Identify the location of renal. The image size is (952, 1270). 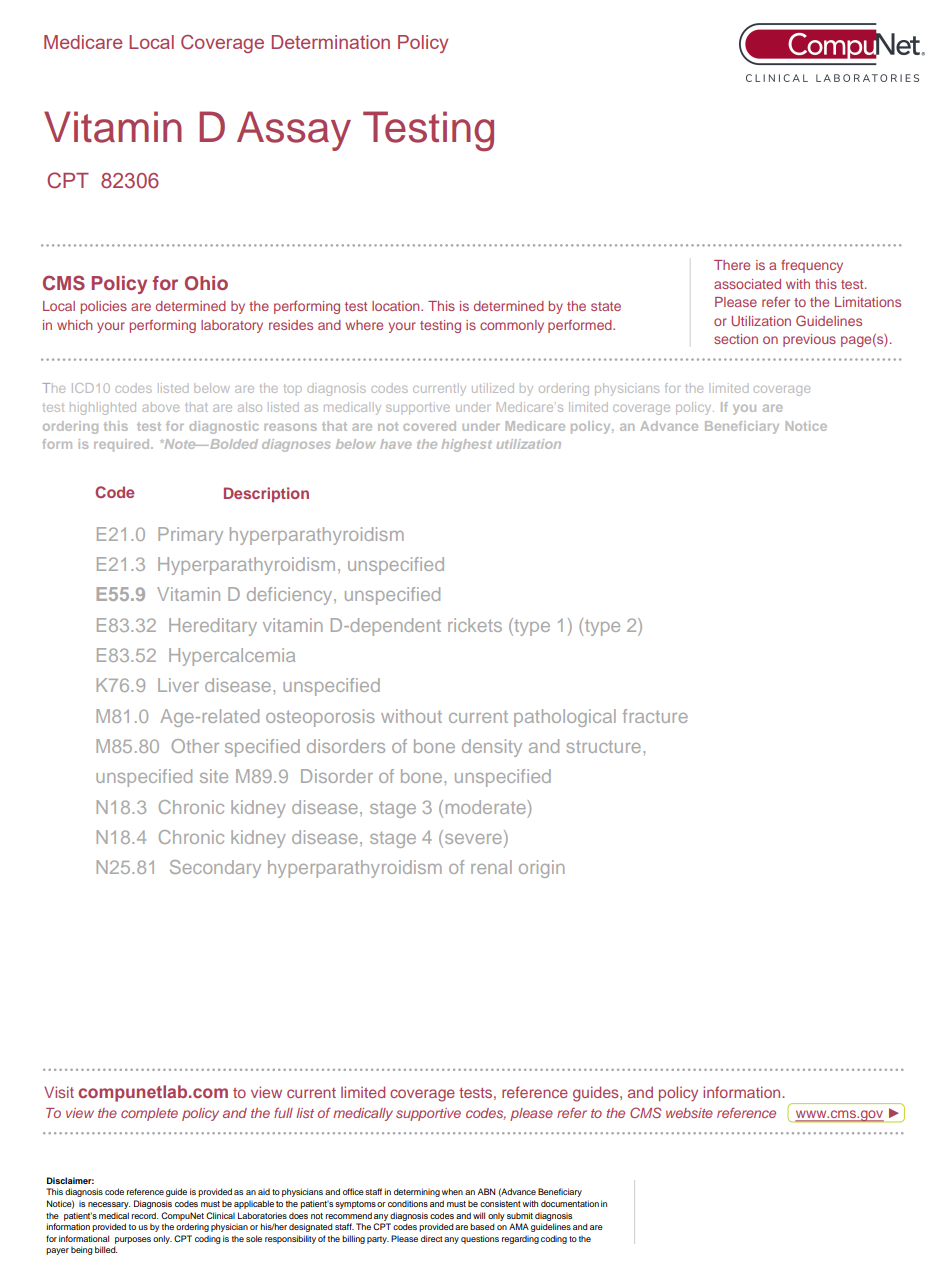
(491, 867).
